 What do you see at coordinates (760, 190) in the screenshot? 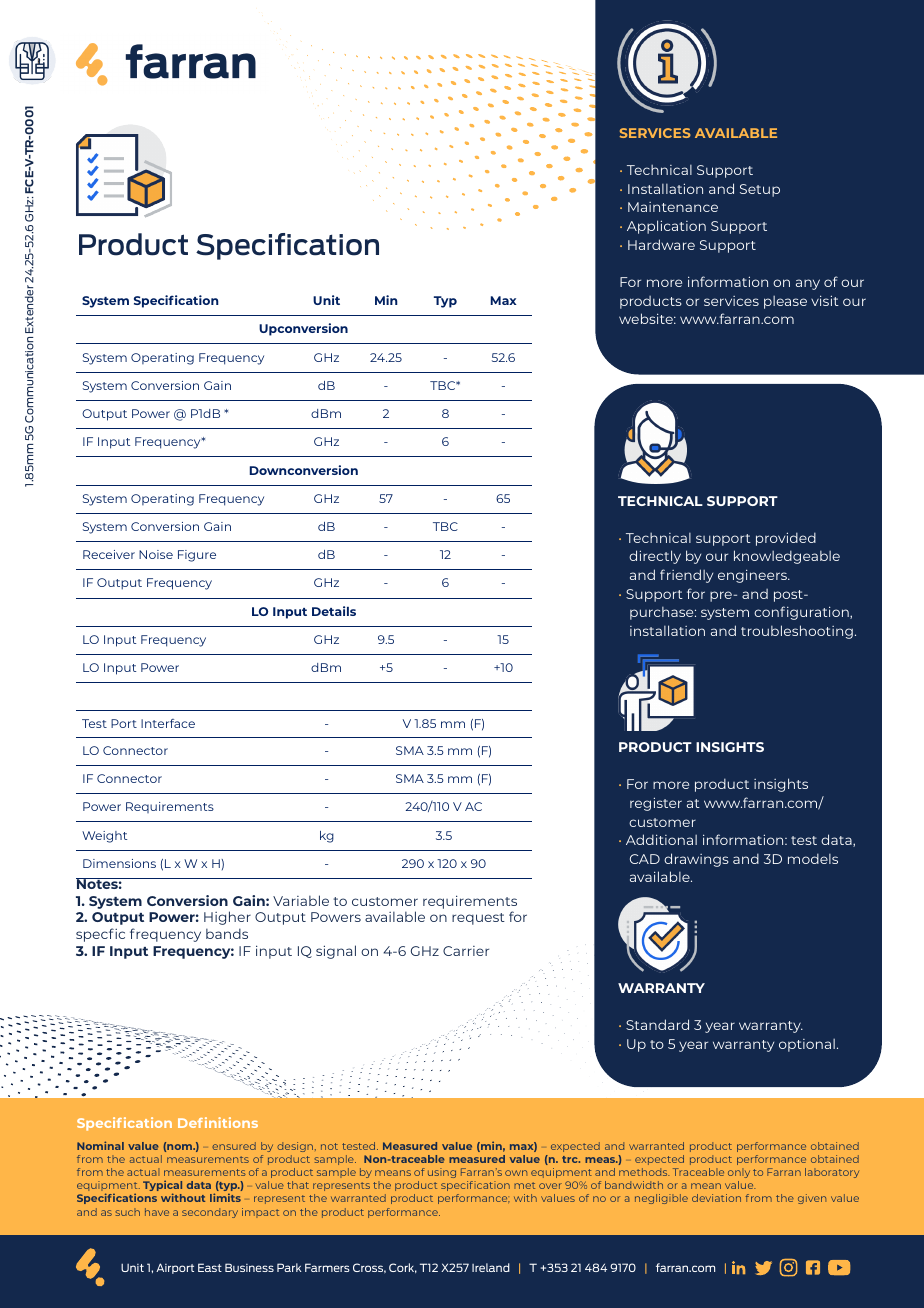
I see `Setup` at bounding box center [760, 190].
